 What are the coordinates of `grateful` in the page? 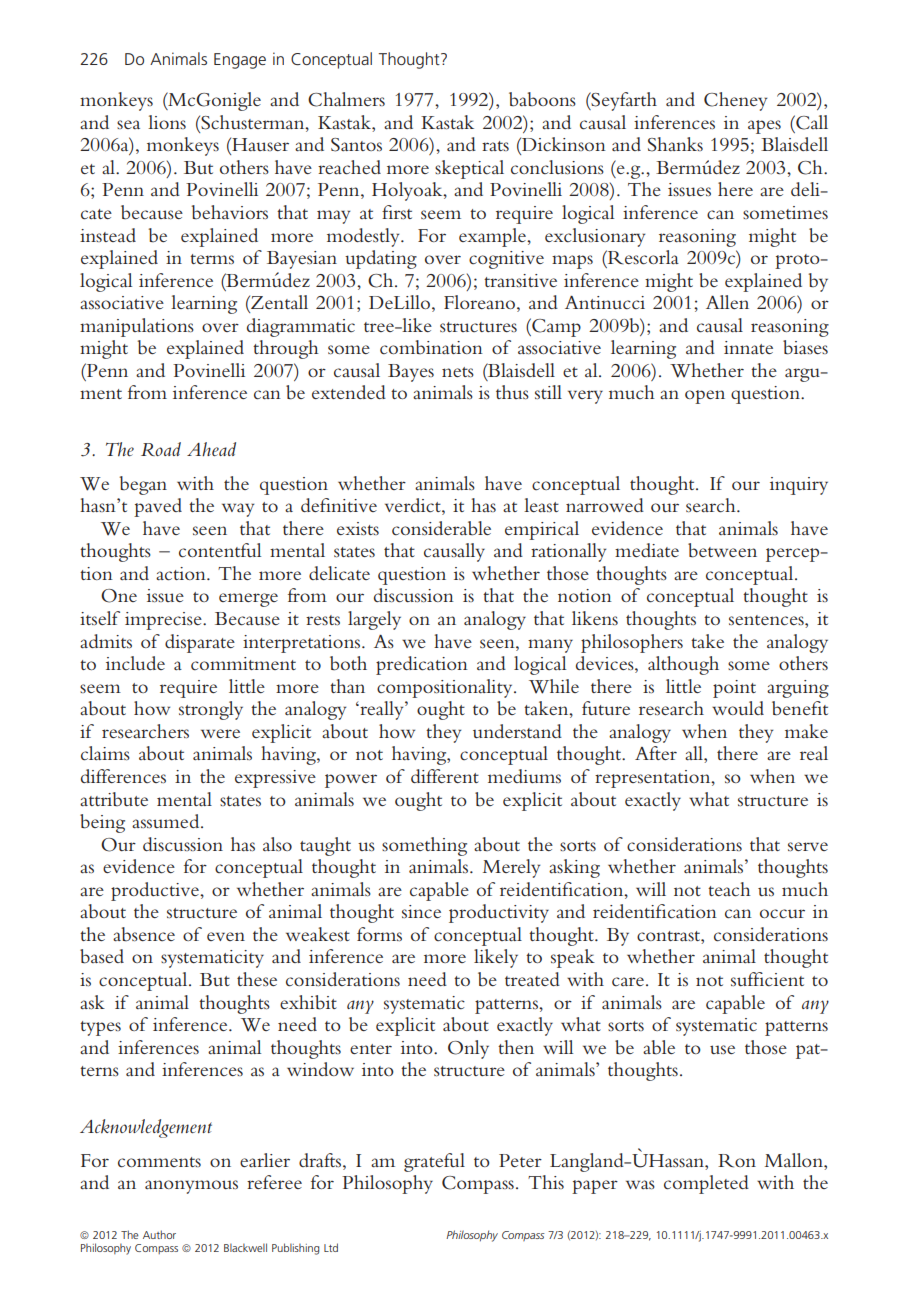 It's located at (434, 1162).
